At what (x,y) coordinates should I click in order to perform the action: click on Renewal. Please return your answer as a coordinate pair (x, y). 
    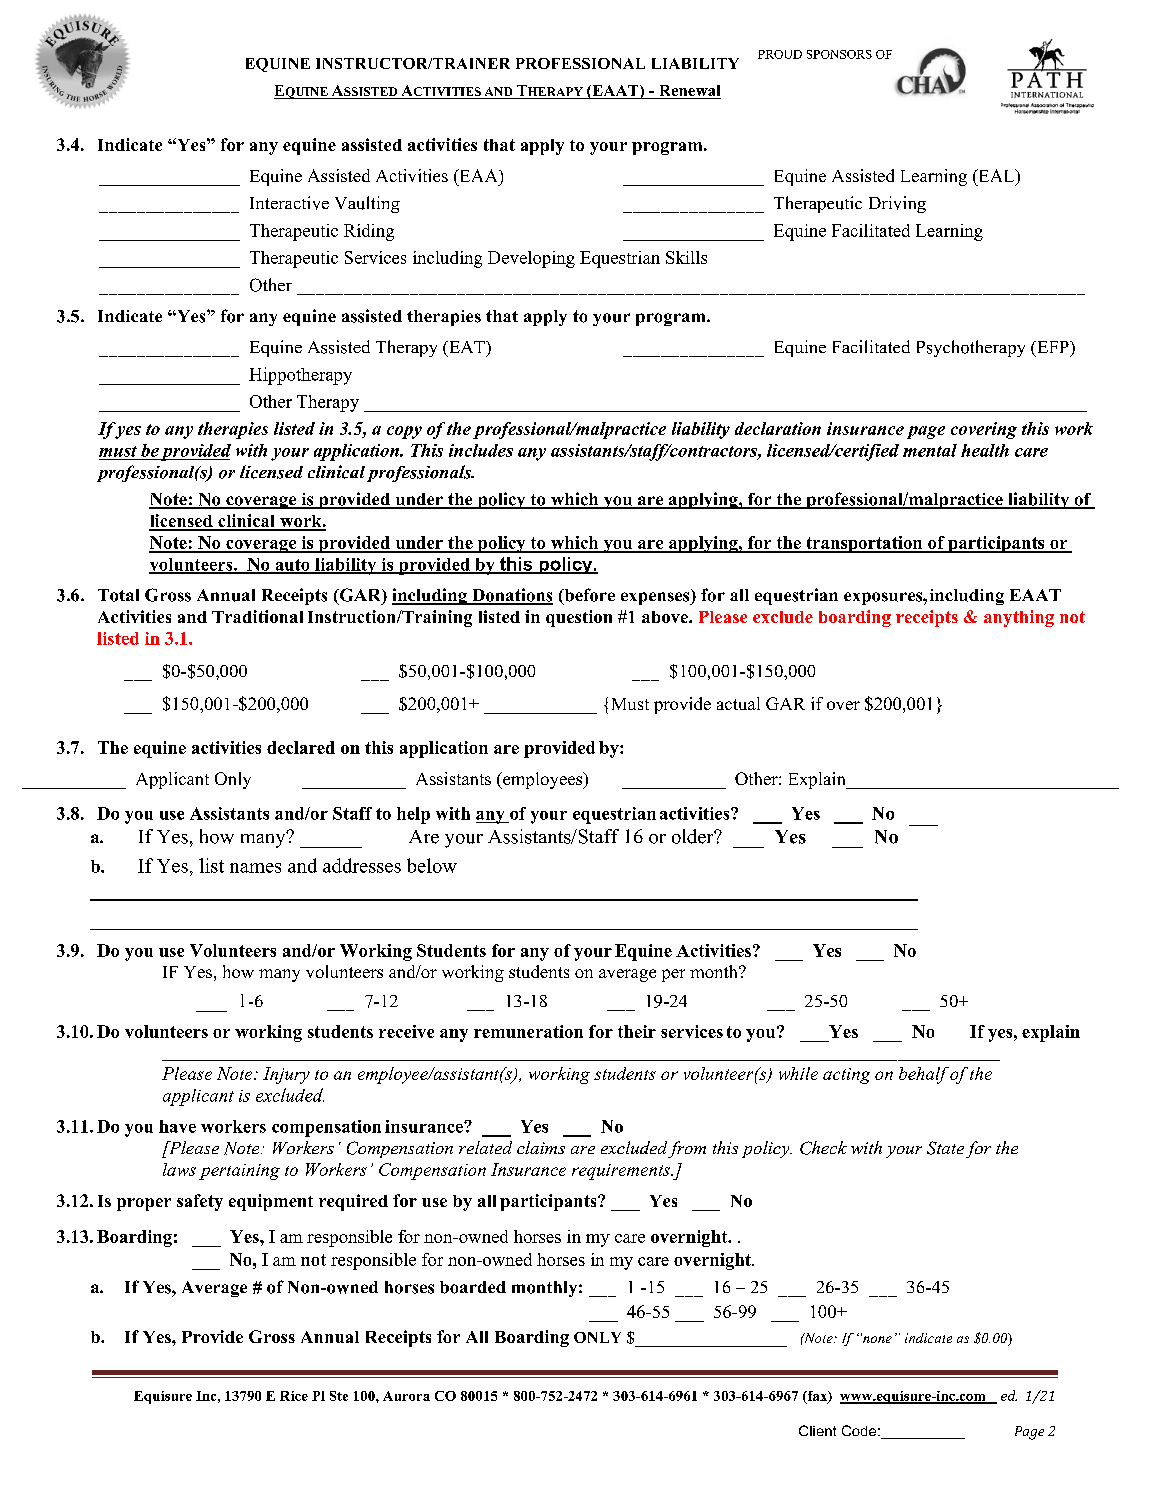
    Looking at the image, I should click on (689, 92).
